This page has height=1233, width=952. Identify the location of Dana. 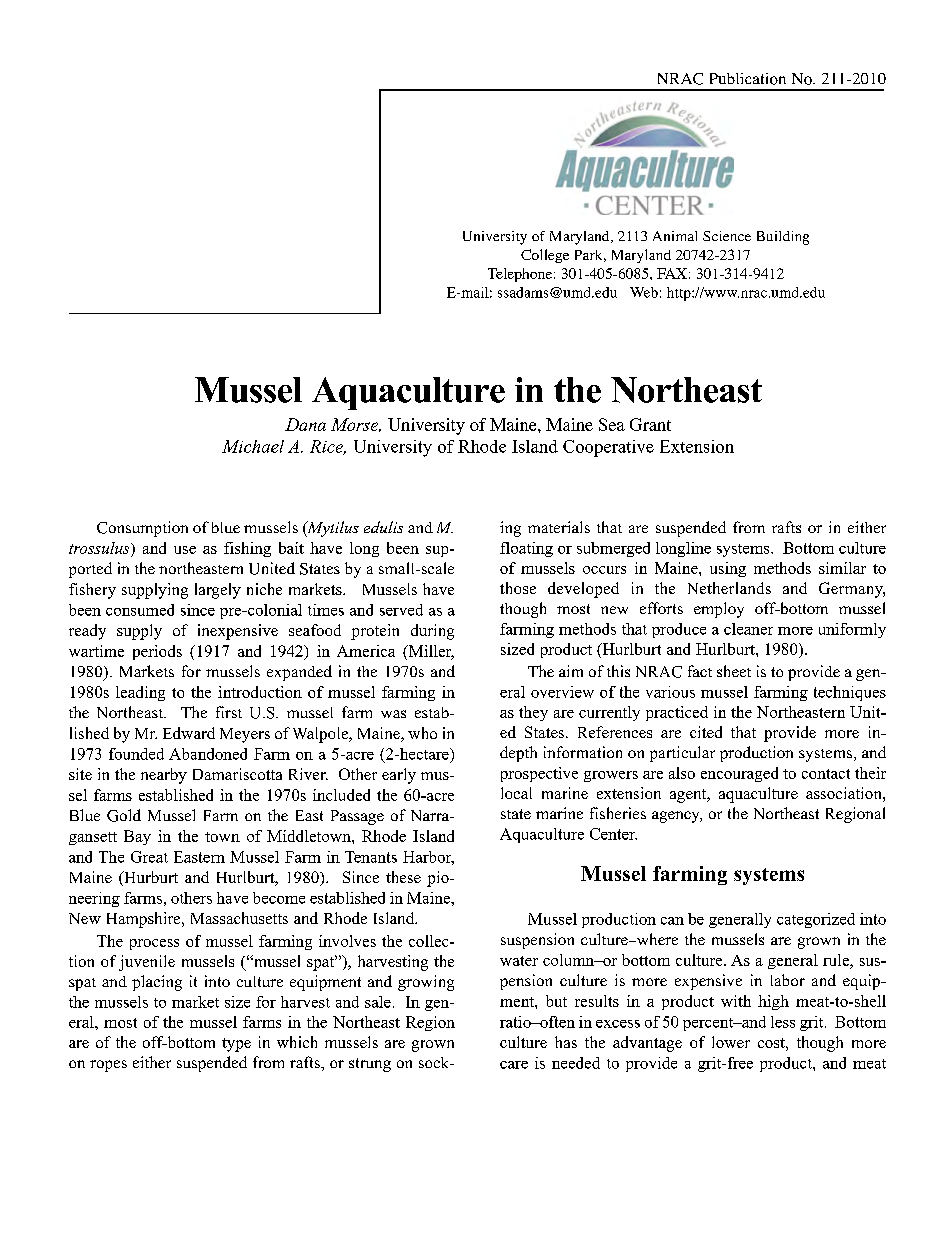
(305, 424).
